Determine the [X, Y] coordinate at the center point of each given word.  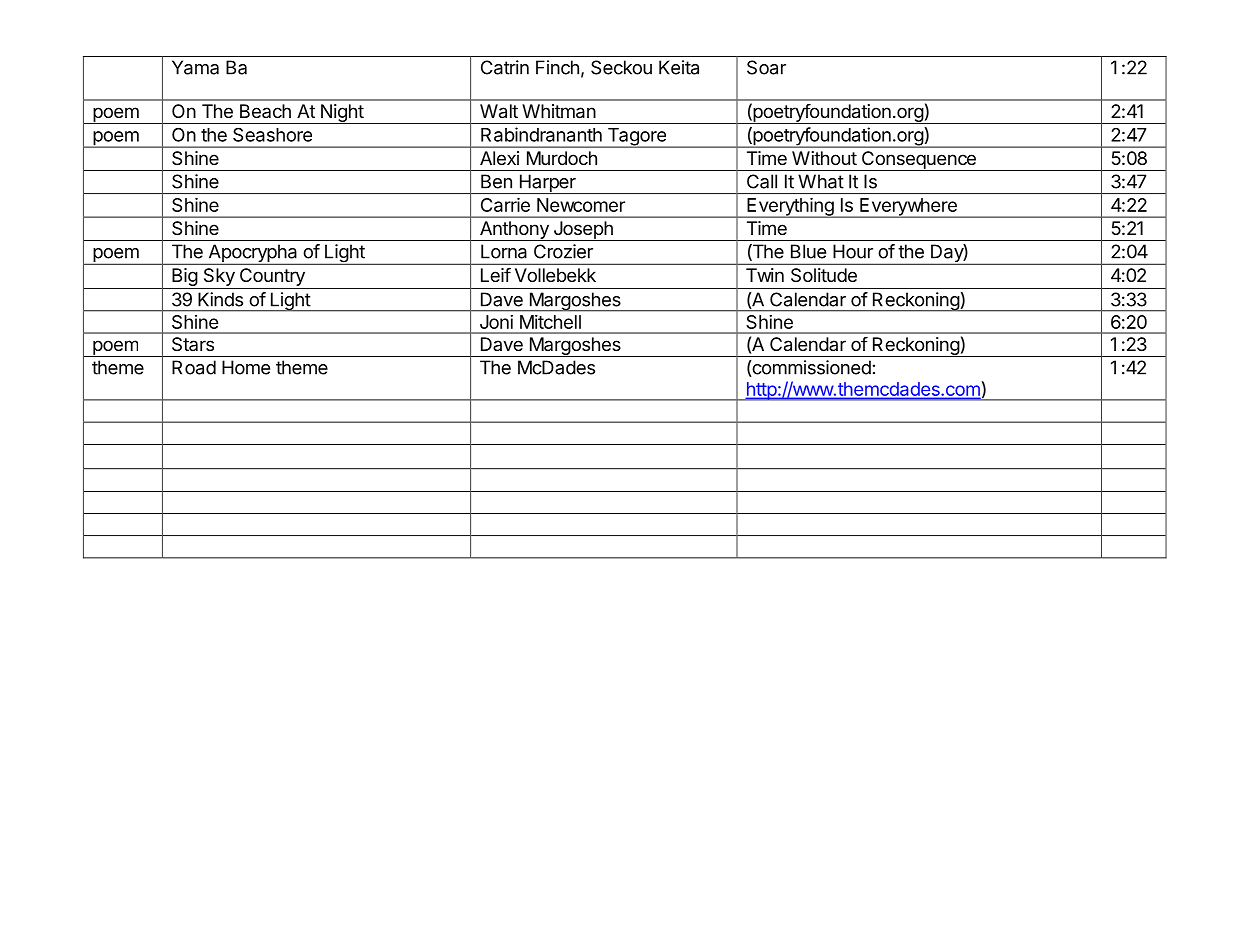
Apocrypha [253, 254]
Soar [766, 67]
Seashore [272, 135]
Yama [195, 67]
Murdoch [562, 158]
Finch [557, 67]
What [821, 181]
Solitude [824, 275]
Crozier [563, 251]
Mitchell [550, 322]
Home [246, 367]
